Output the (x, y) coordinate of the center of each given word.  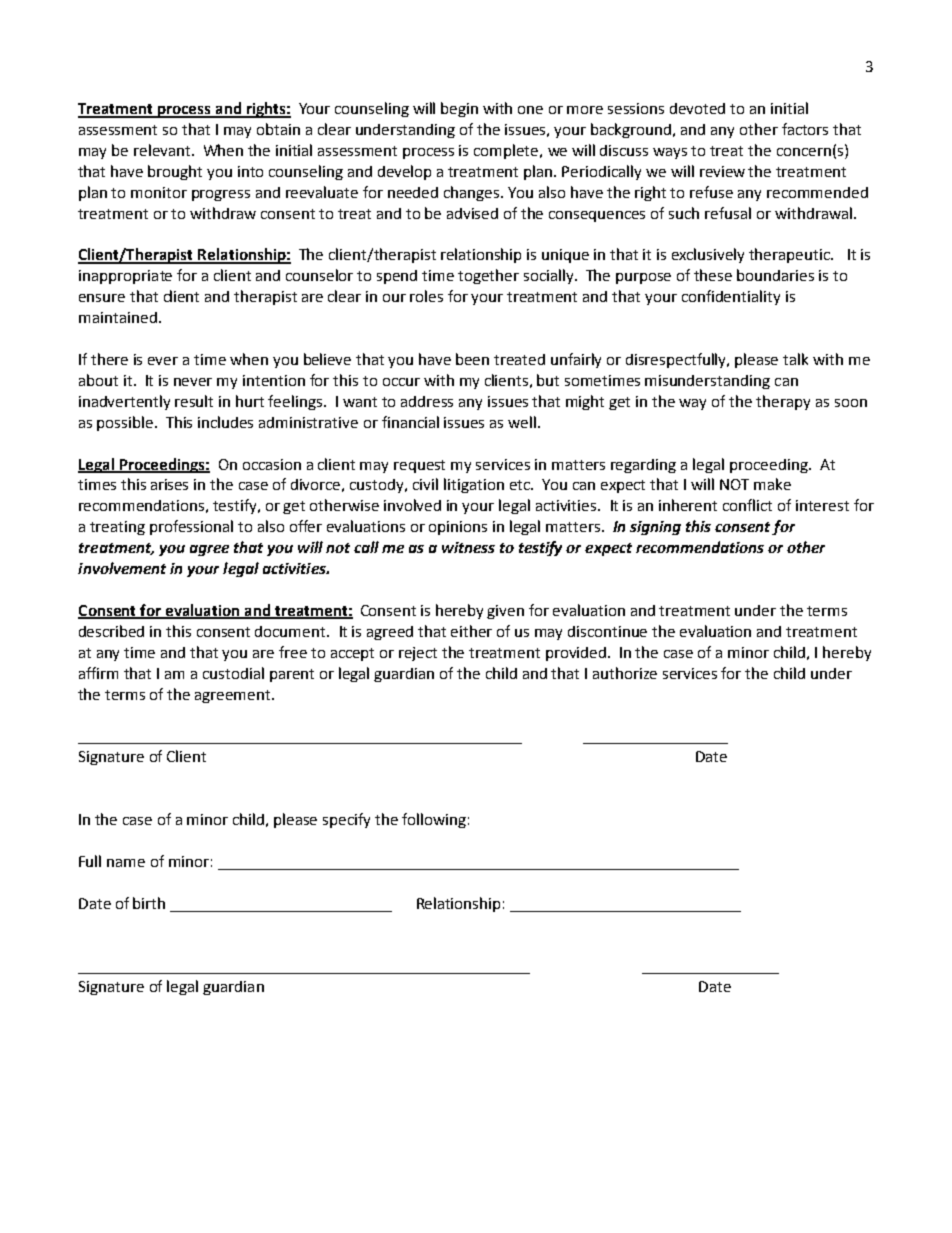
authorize (625, 673)
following (434, 820)
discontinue (607, 631)
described (111, 631)
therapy (783, 402)
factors (805, 129)
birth (149, 903)
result (194, 401)
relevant (163, 150)
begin (459, 109)
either (471, 631)
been (472, 359)
